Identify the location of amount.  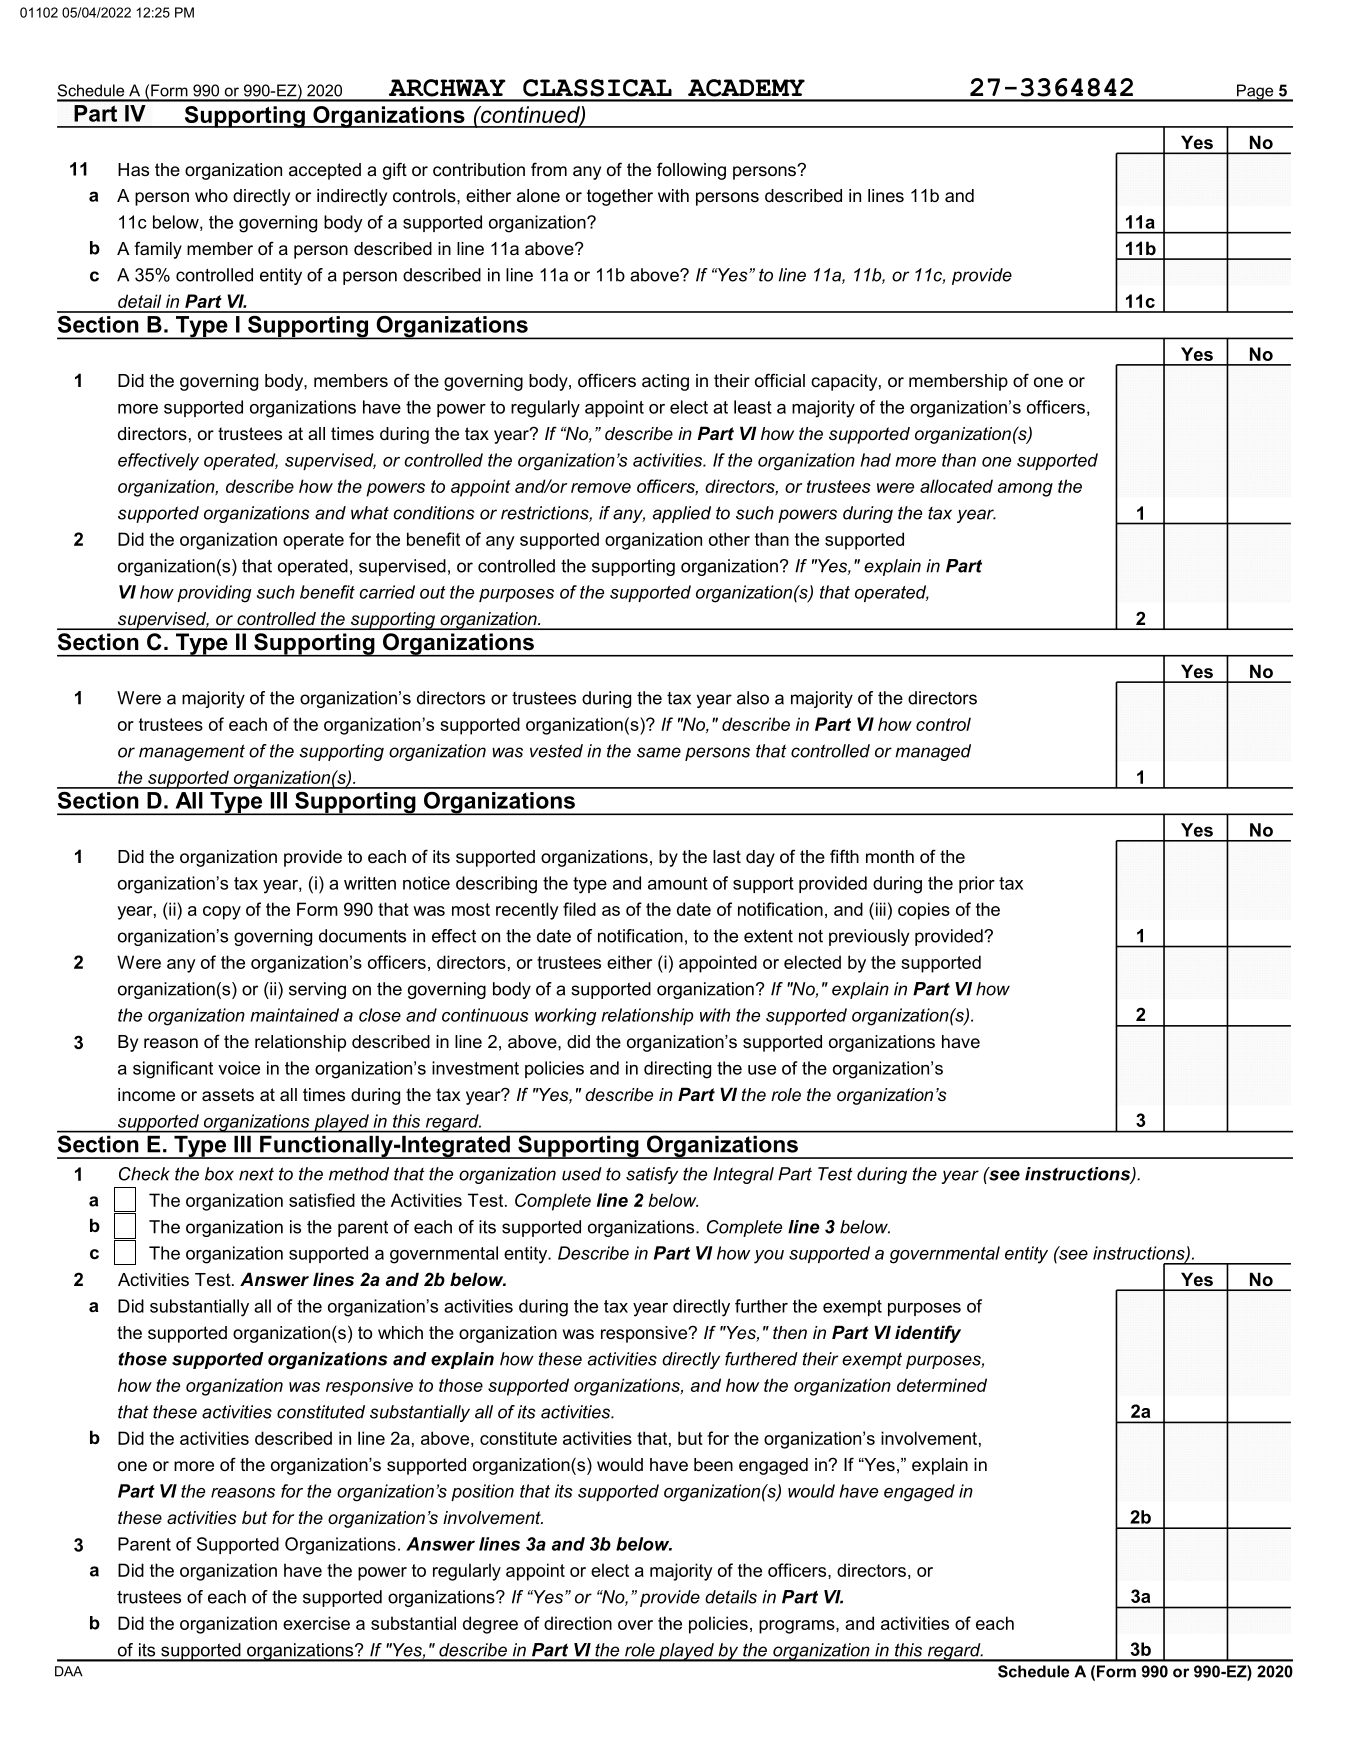
(678, 883).
